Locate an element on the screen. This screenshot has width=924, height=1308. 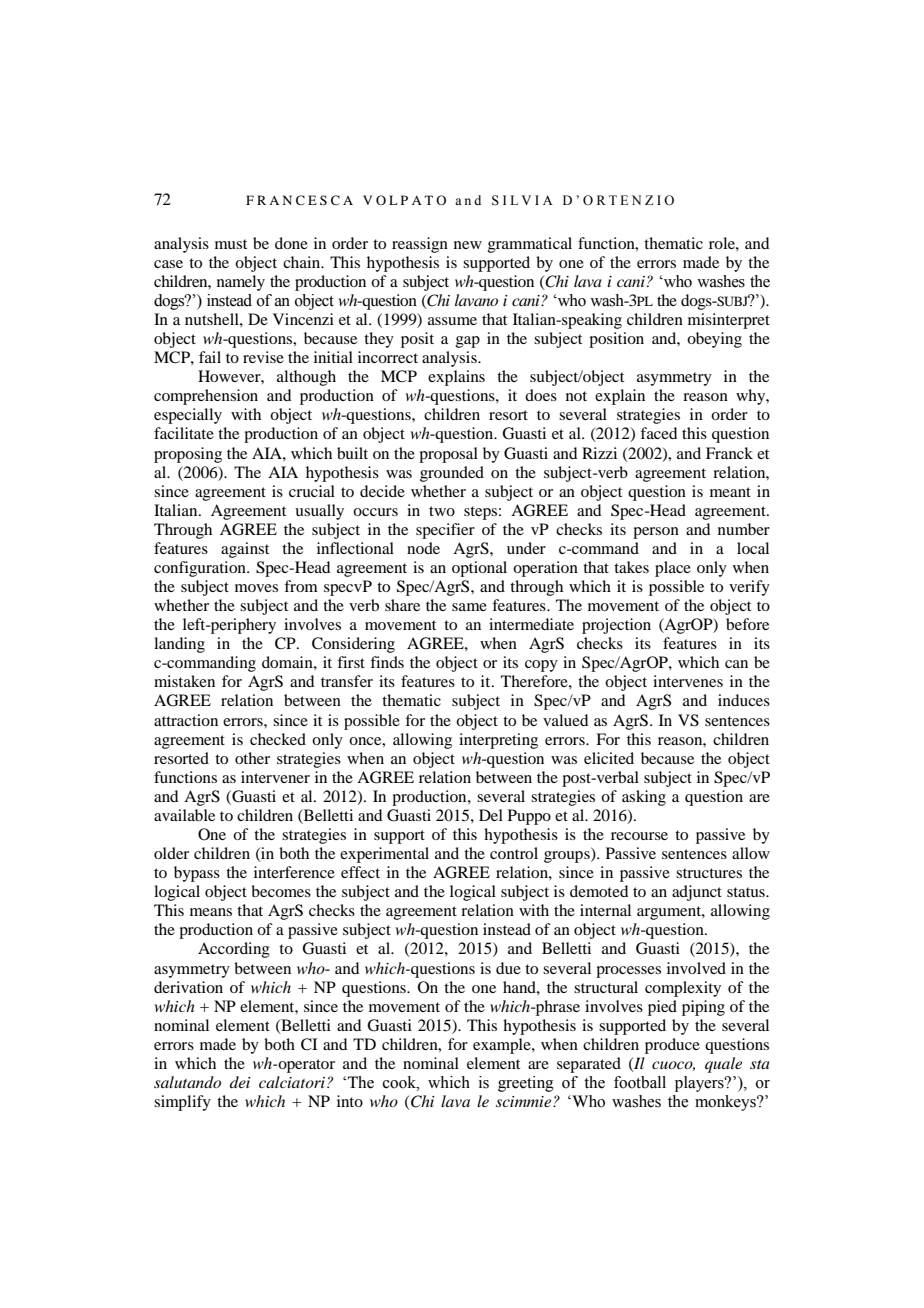
example is located at coordinates (503, 1046).
